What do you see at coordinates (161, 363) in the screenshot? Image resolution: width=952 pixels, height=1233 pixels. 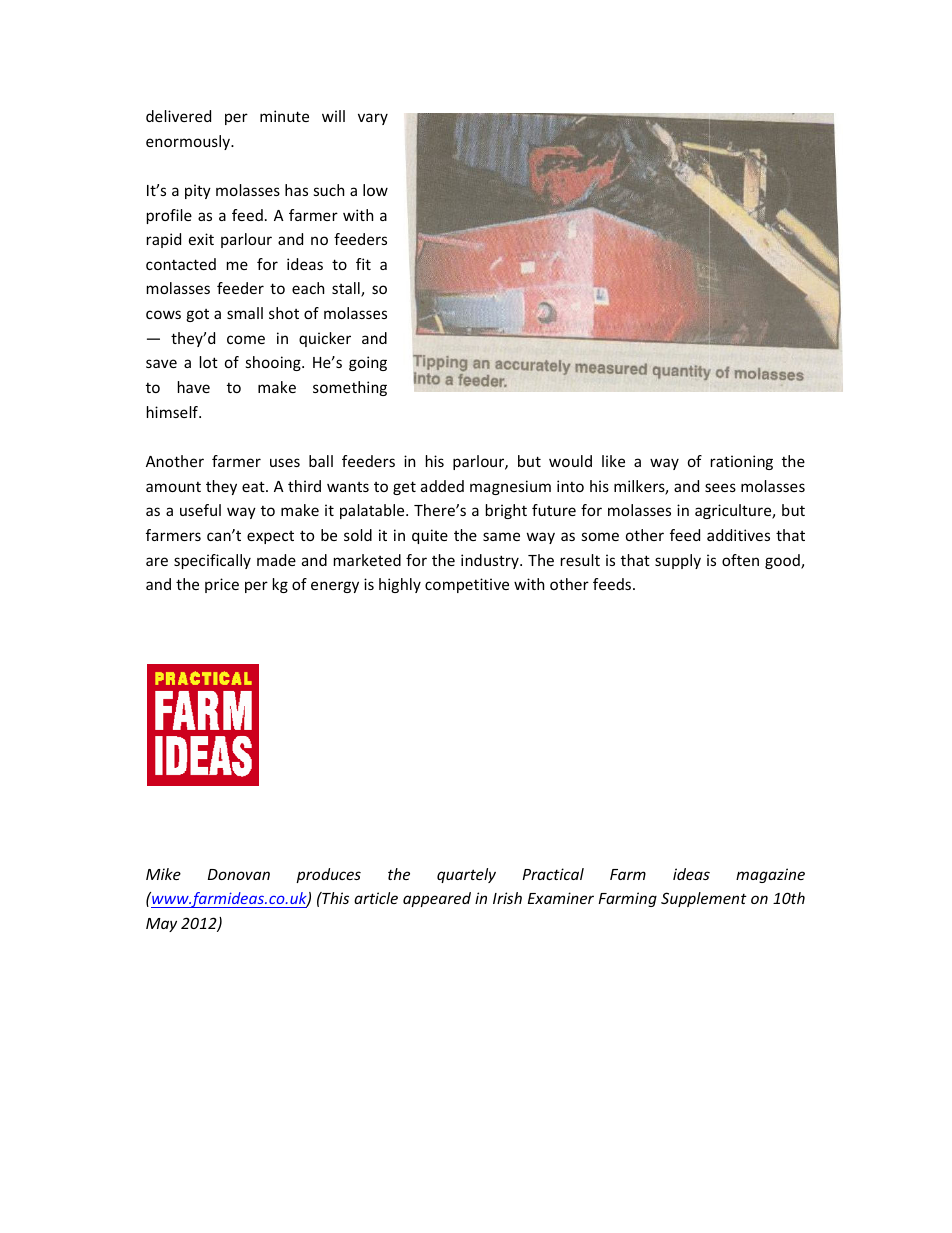 I see `save` at bounding box center [161, 363].
